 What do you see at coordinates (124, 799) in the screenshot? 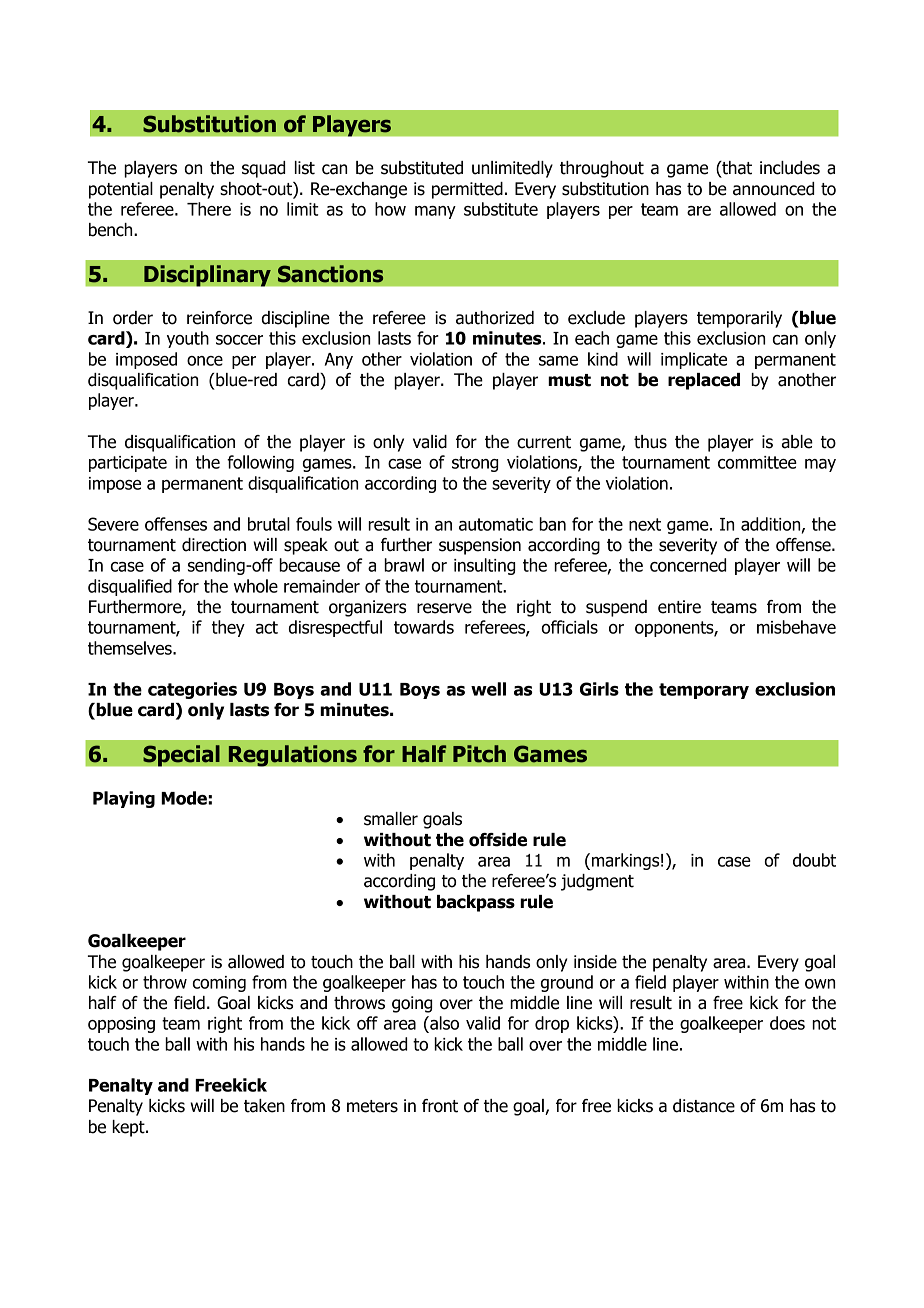
I see `Playing` at bounding box center [124, 799].
